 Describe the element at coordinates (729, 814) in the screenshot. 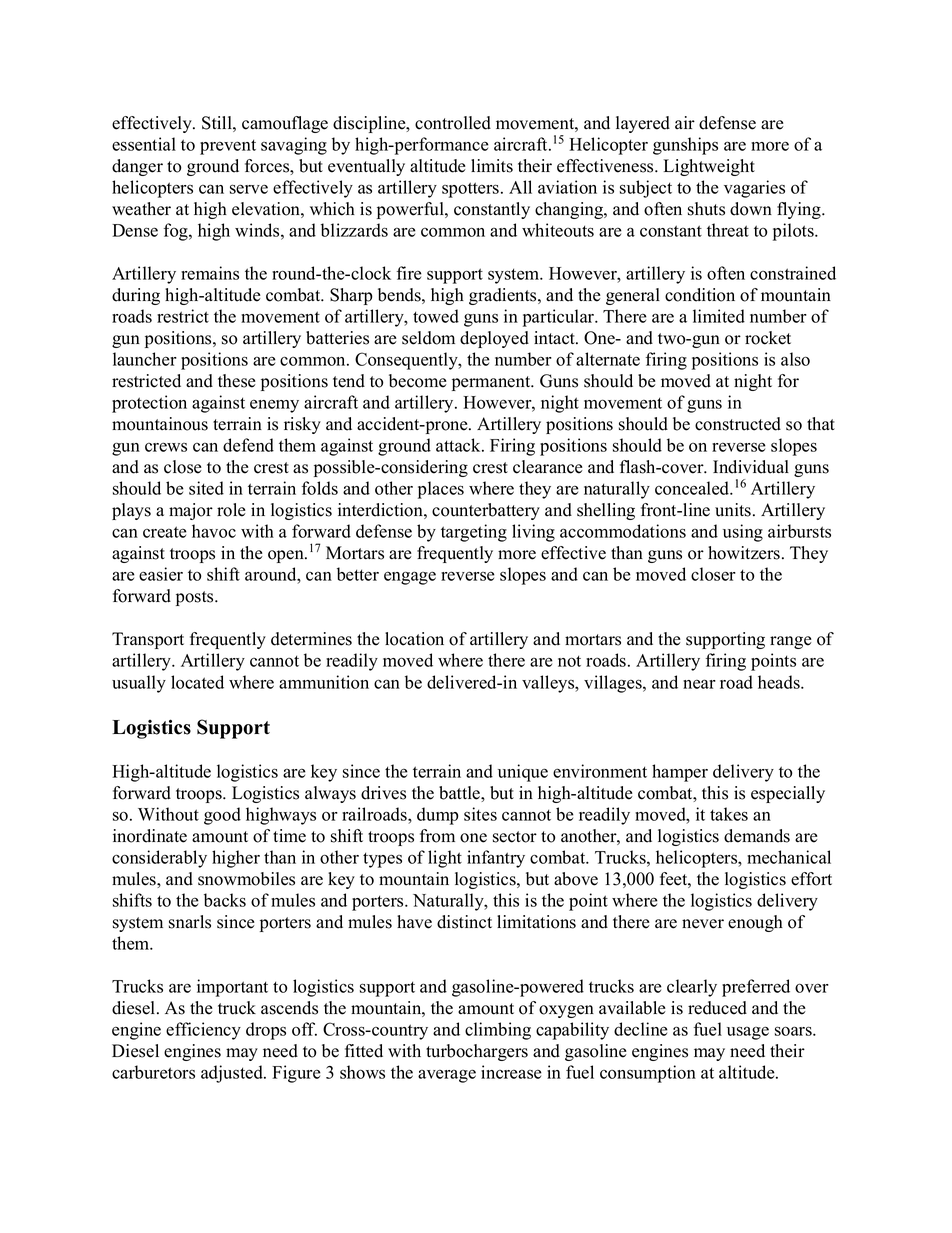

I see `takes` at that location.
